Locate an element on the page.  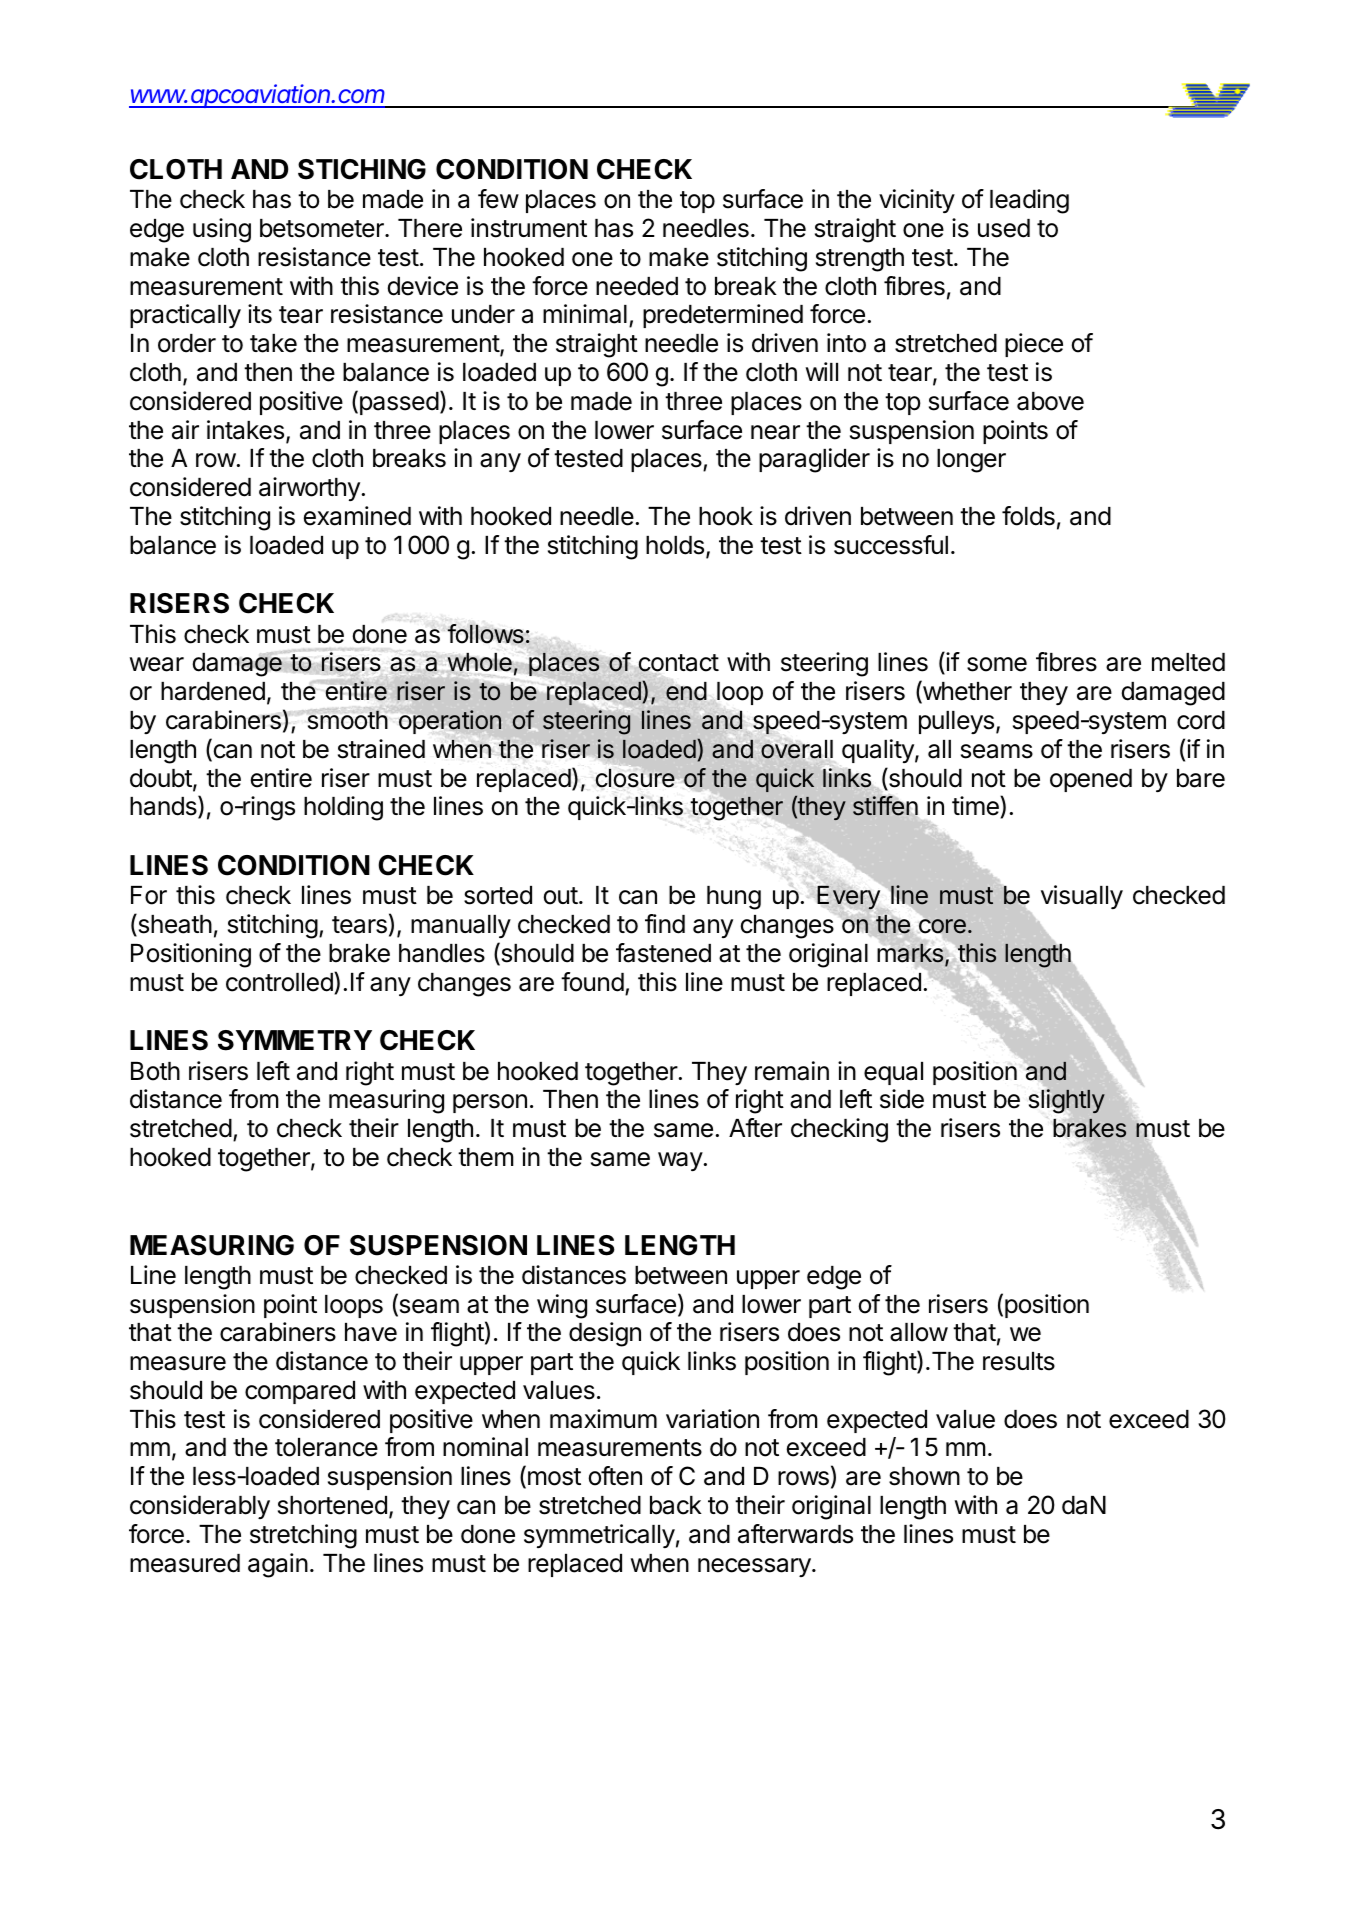
visually is located at coordinates (1082, 897).
